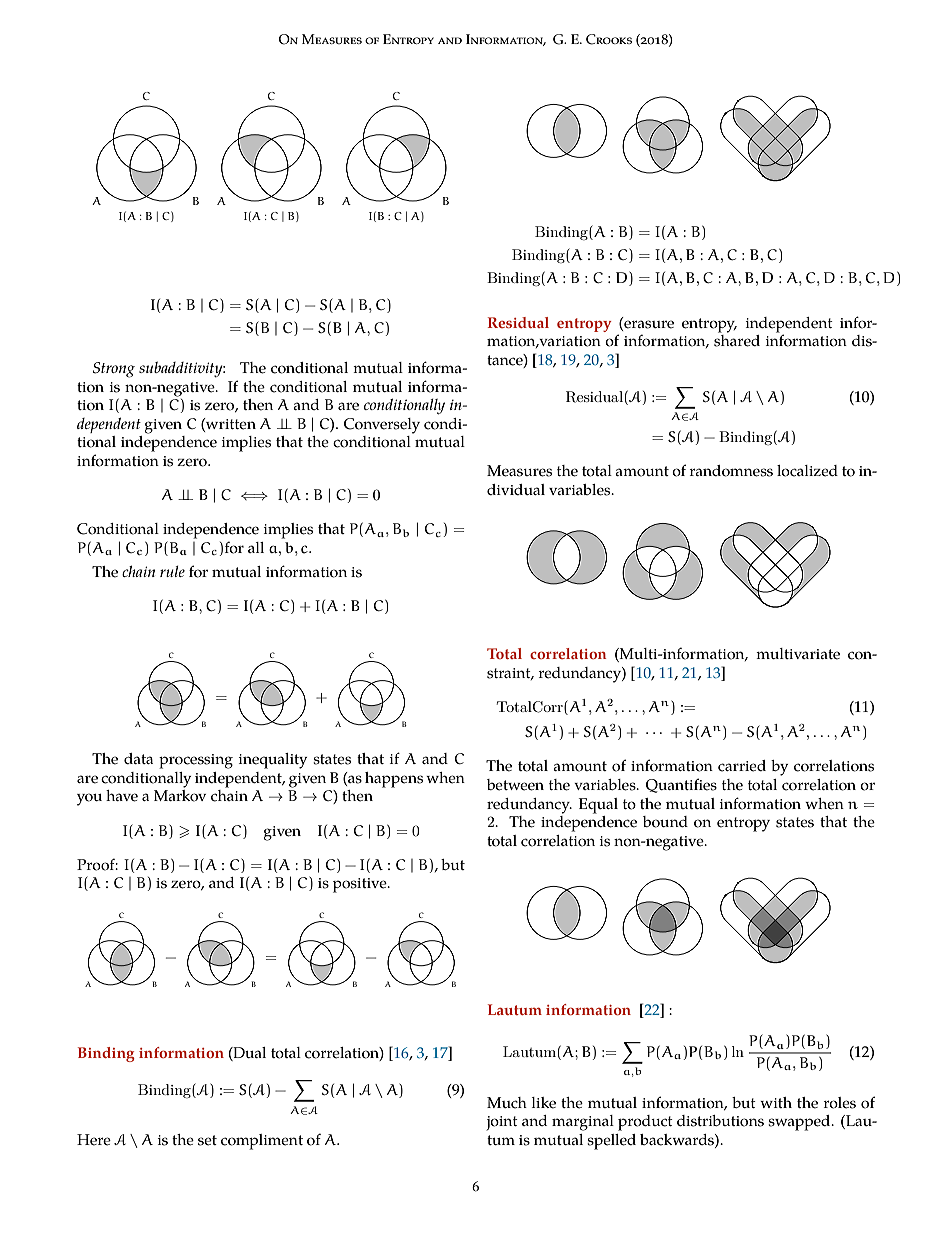  Describe the element at coordinates (742, 766) in the screenshot. I see `carried` at that location.
